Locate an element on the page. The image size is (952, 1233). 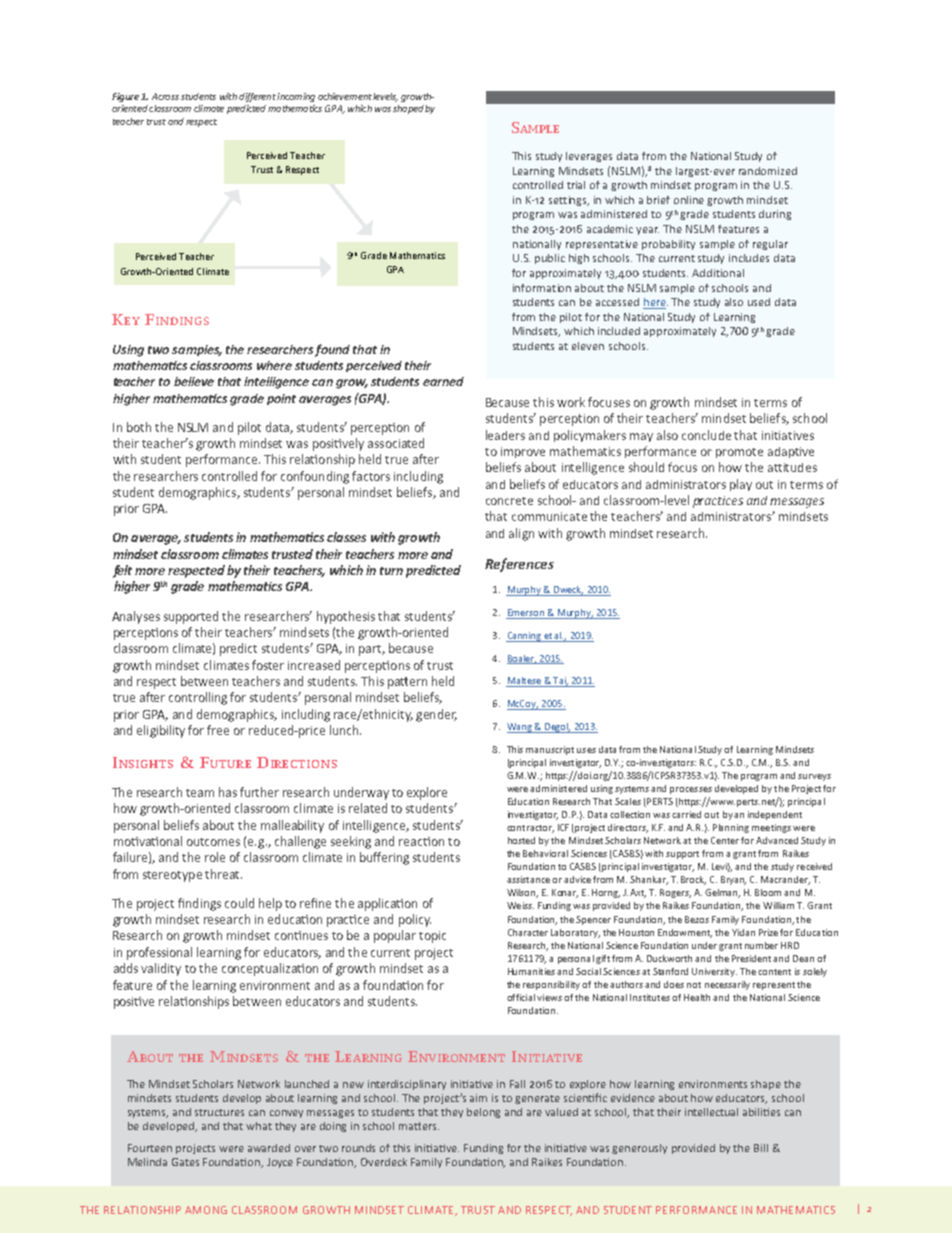
earned is located at coordinates (443, 381).
